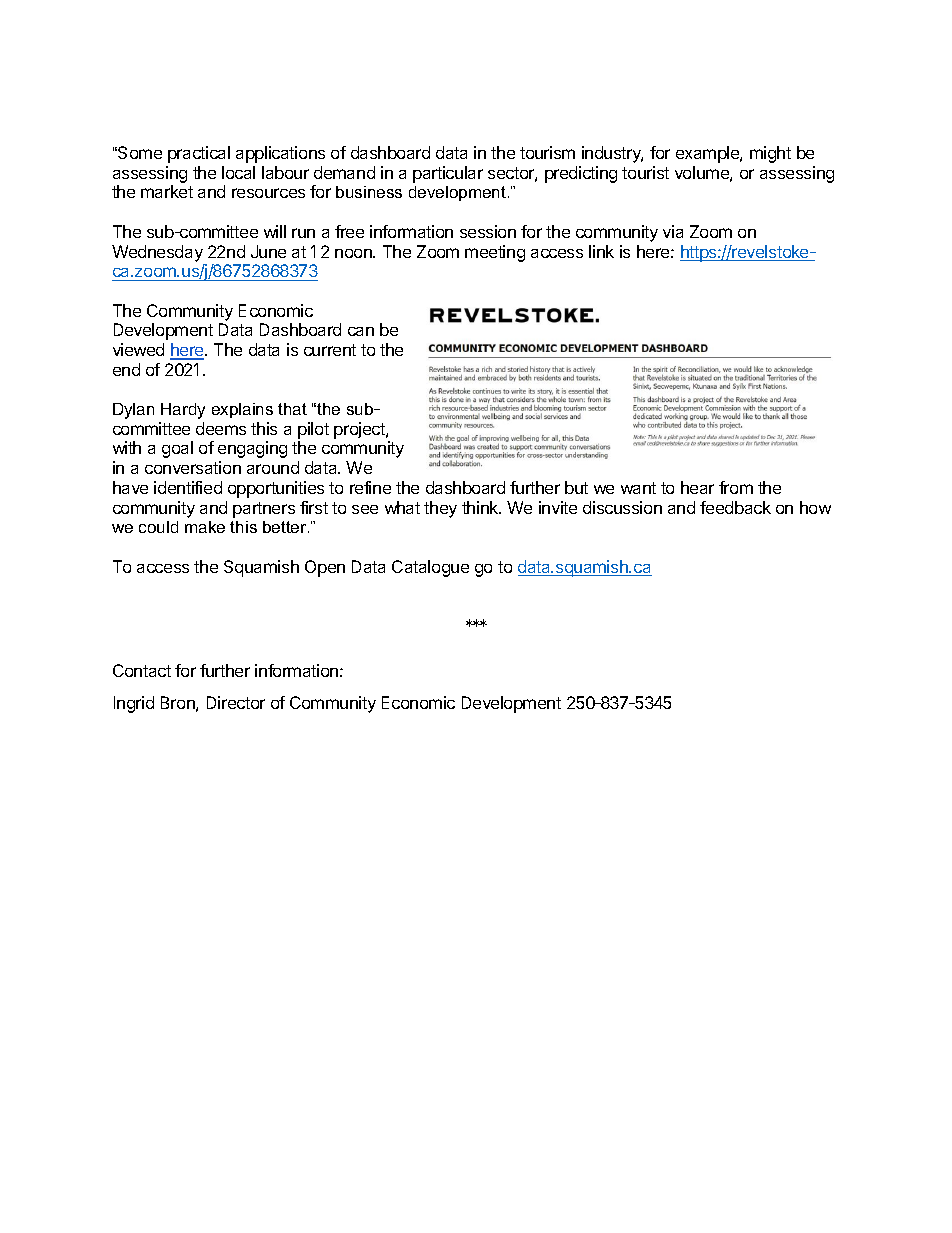 The width and height of the document is (952, 1233). What do you see at coordinates (770, 154) in the document?
I see `might` at bounding box center [770, 154].
